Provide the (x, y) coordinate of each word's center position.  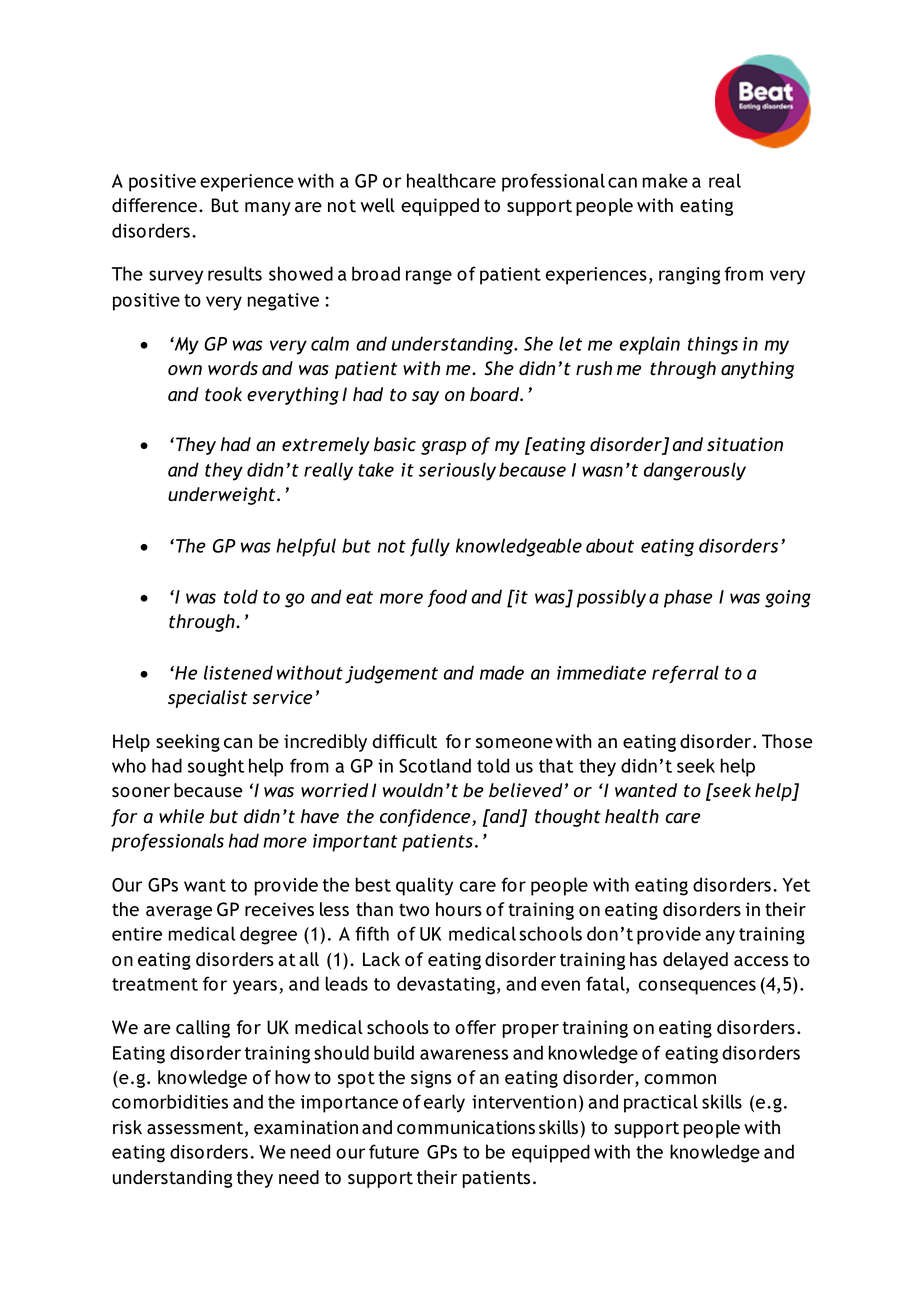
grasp (443, 448)
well (378, 205)
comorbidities (170, 1101)
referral (685, 674)
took (223, 394)
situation (745, 444)
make (665, 180)
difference (154, 205)
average (179, 913)
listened (238, 672)
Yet (796, 885)
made (502, 672)
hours (459, 909)
